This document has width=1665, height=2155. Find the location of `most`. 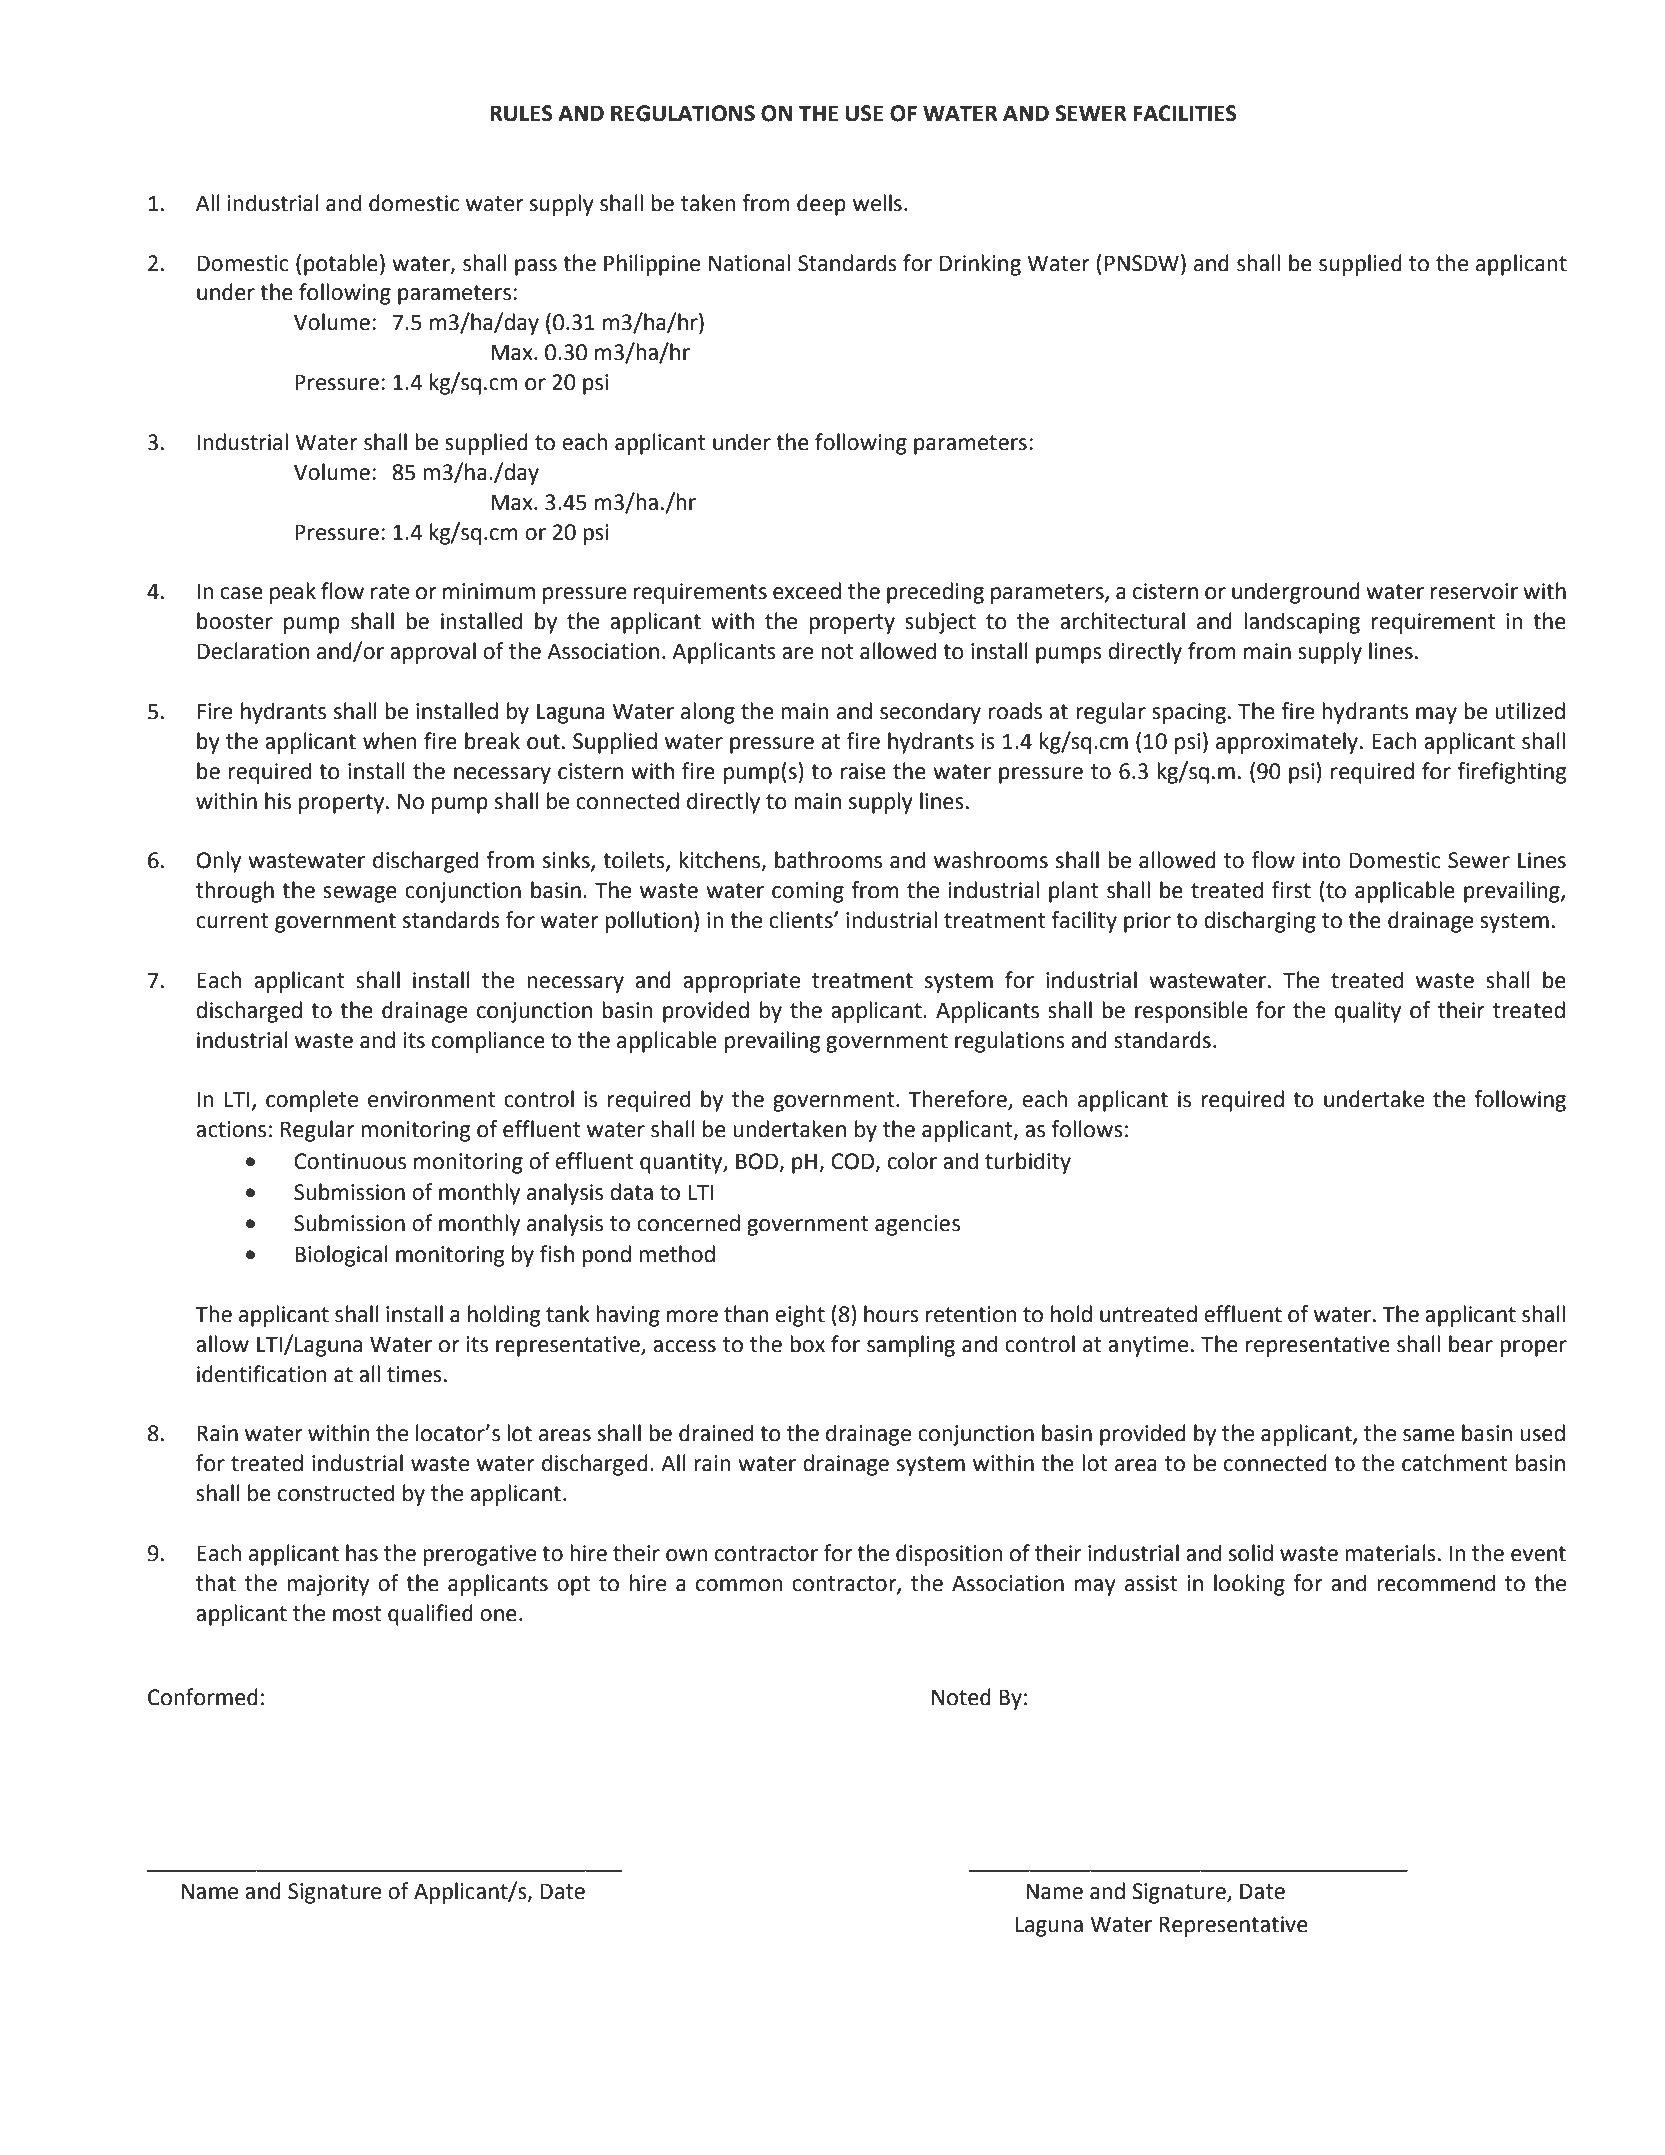

most is located at coordinates (357, 1614).
